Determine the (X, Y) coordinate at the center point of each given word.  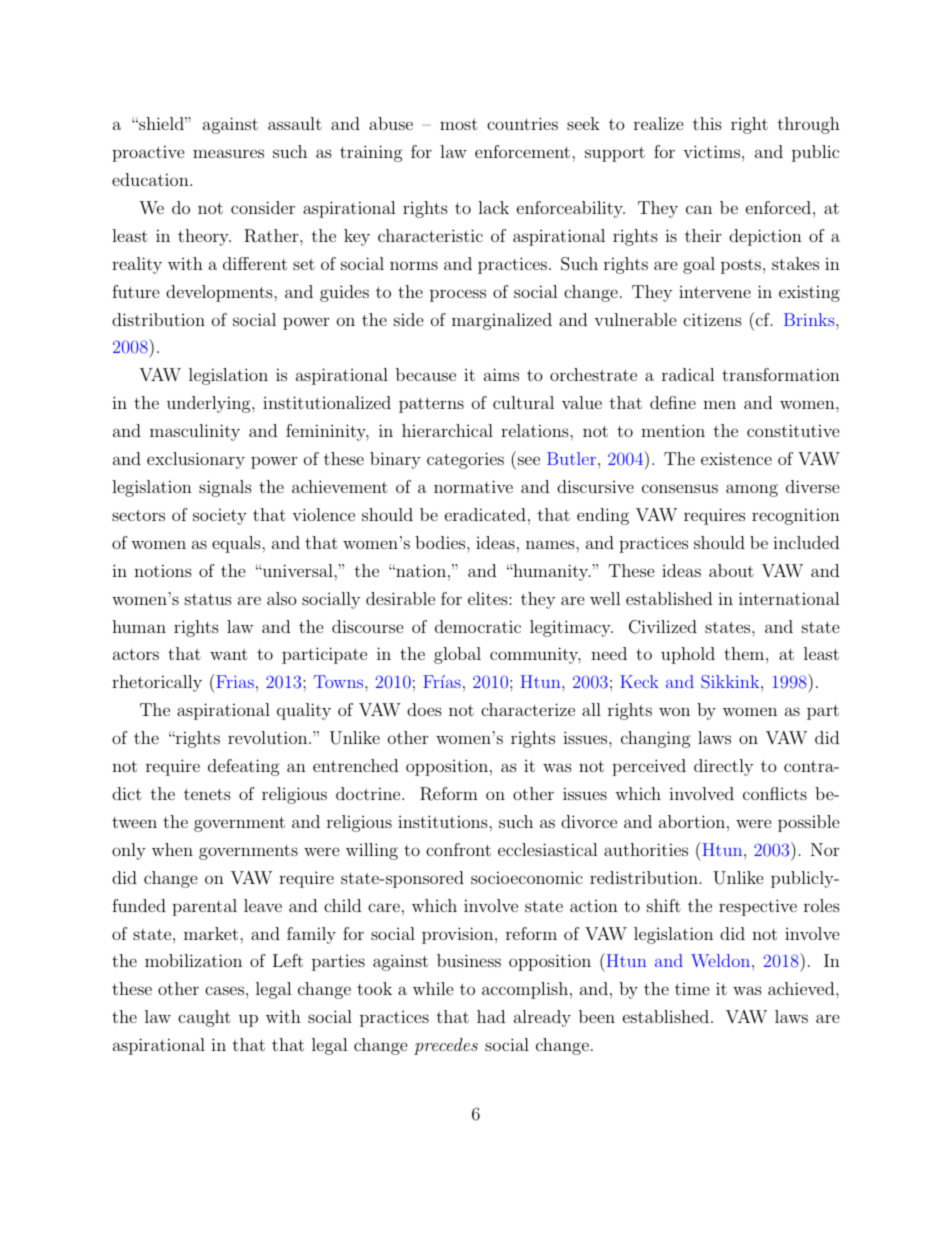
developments (220, 293)
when (172, 849)
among (752, 490)
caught (204, 1018)
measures (228, 153)
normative (473, 486)
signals (225, 488)
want (229, 654)
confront (458, 849)
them (744, 653)
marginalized (502, 321)
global (457, 655)
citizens (712, 319)
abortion (692, 821)
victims (711, 151)
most (459, 124)
